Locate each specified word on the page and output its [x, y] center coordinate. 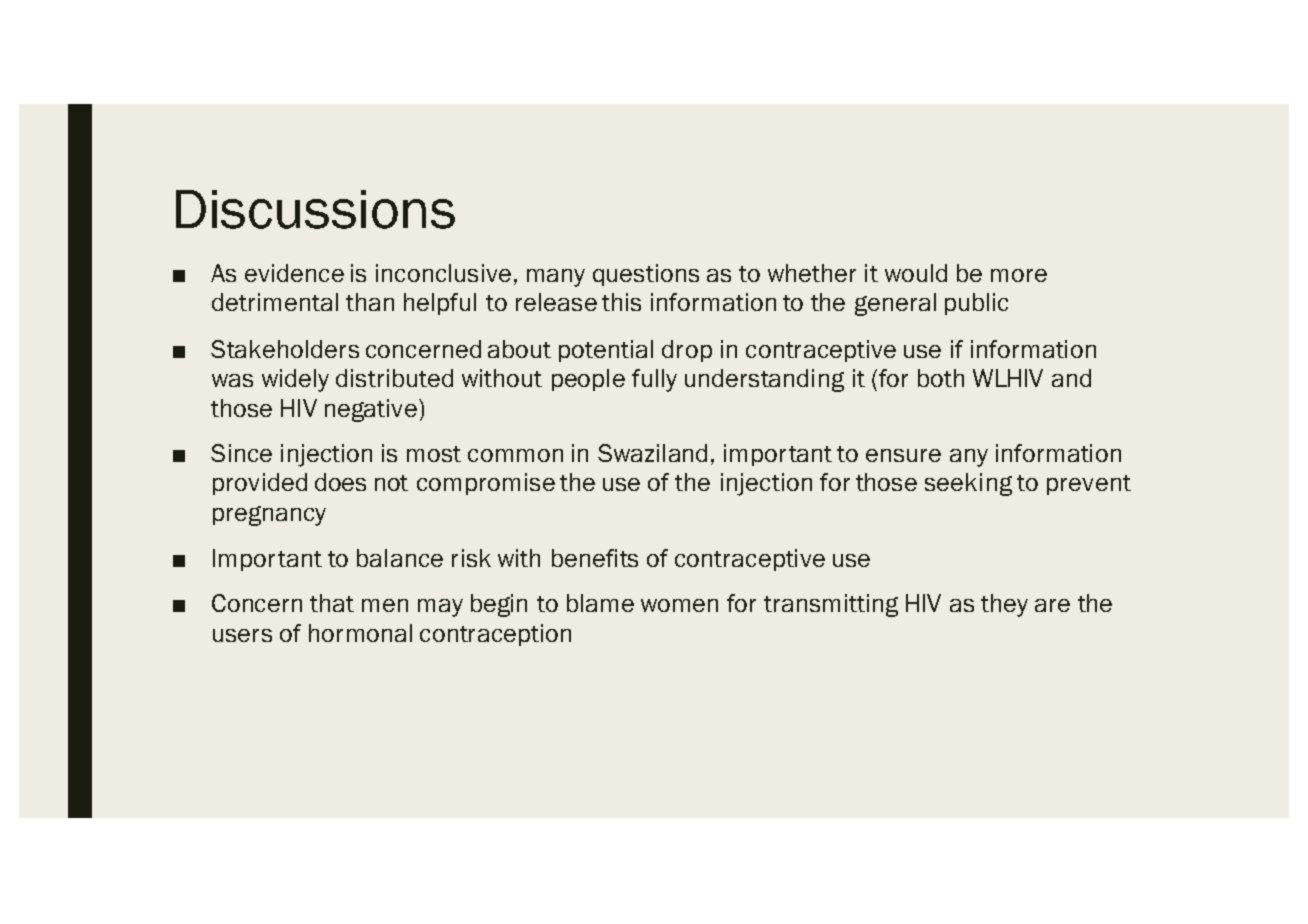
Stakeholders [285, 349]
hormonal [360, 633]
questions [646, 275]
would [916, 273]
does [340, 482]
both [941, 378]
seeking [968, 484]
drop [687, 351]
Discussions [315, 209]
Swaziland [652, 453]
